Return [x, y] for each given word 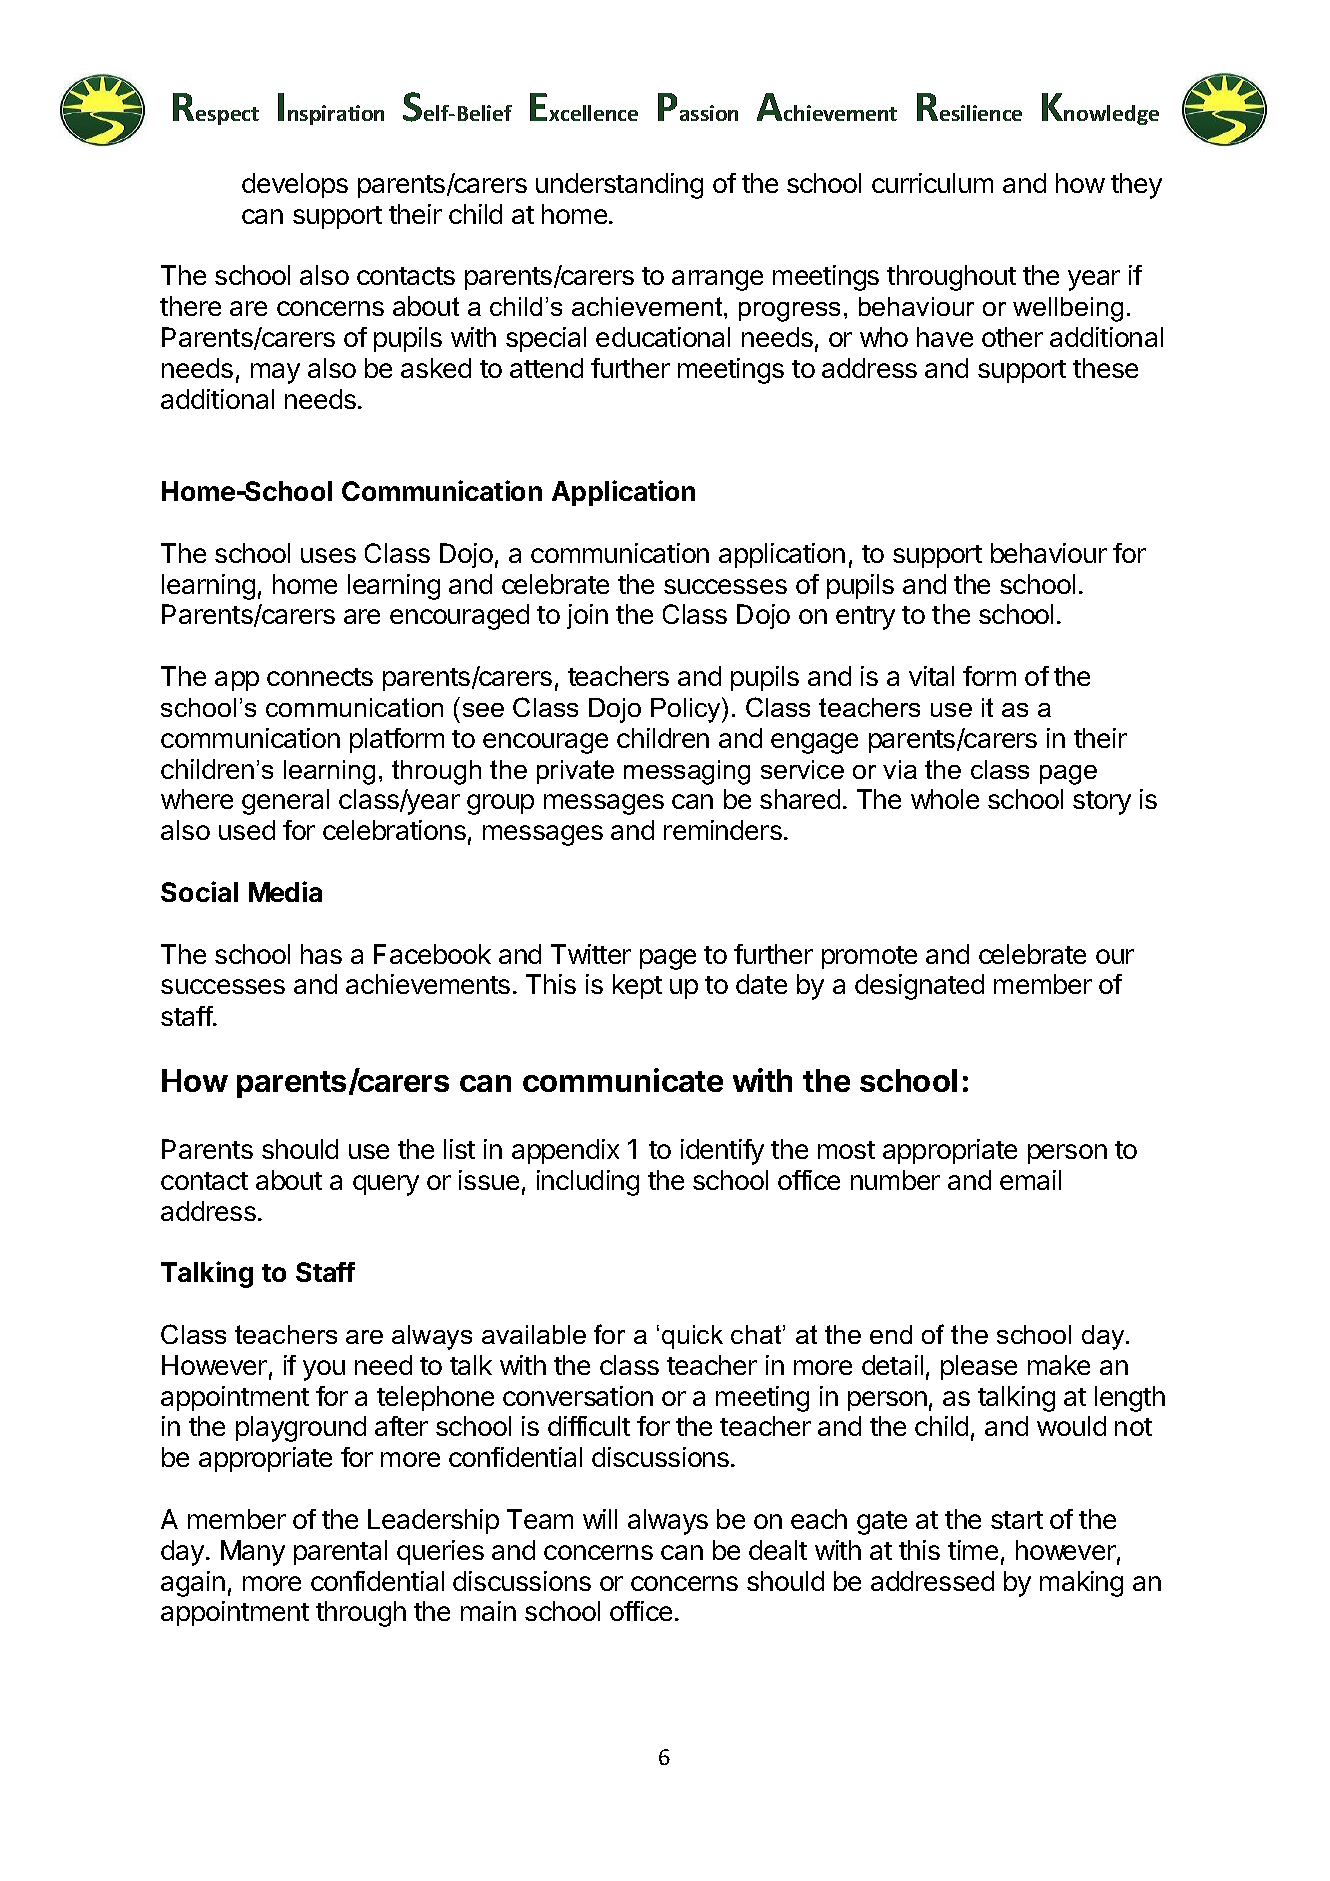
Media [285, 891]
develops [295, 185]
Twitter [591, 954]
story [1102, 803]
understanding [619, 186]
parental [340, 1552]
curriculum [932, 183]
